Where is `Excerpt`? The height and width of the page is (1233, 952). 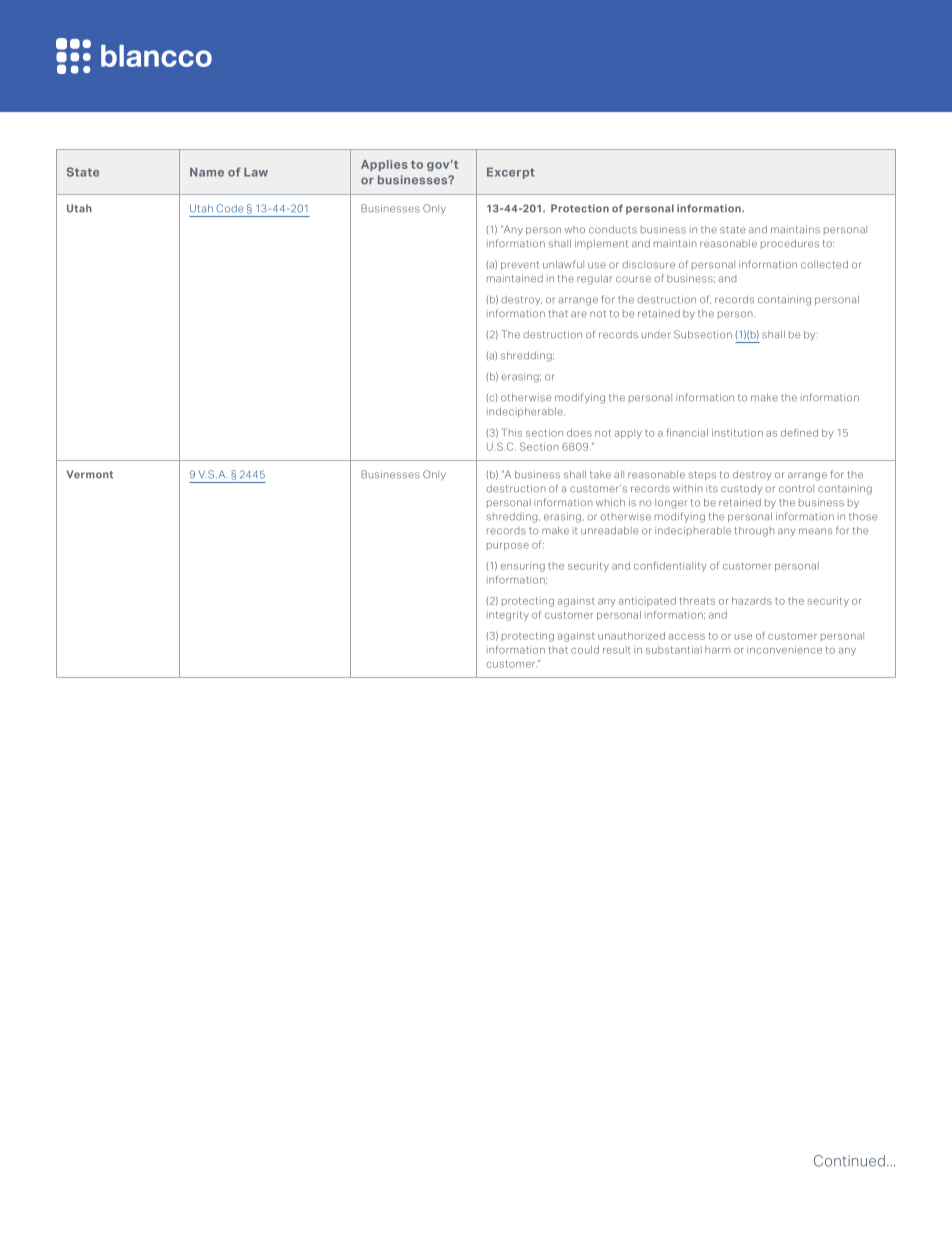
Excerpt is located at coordinates (511, 173).
